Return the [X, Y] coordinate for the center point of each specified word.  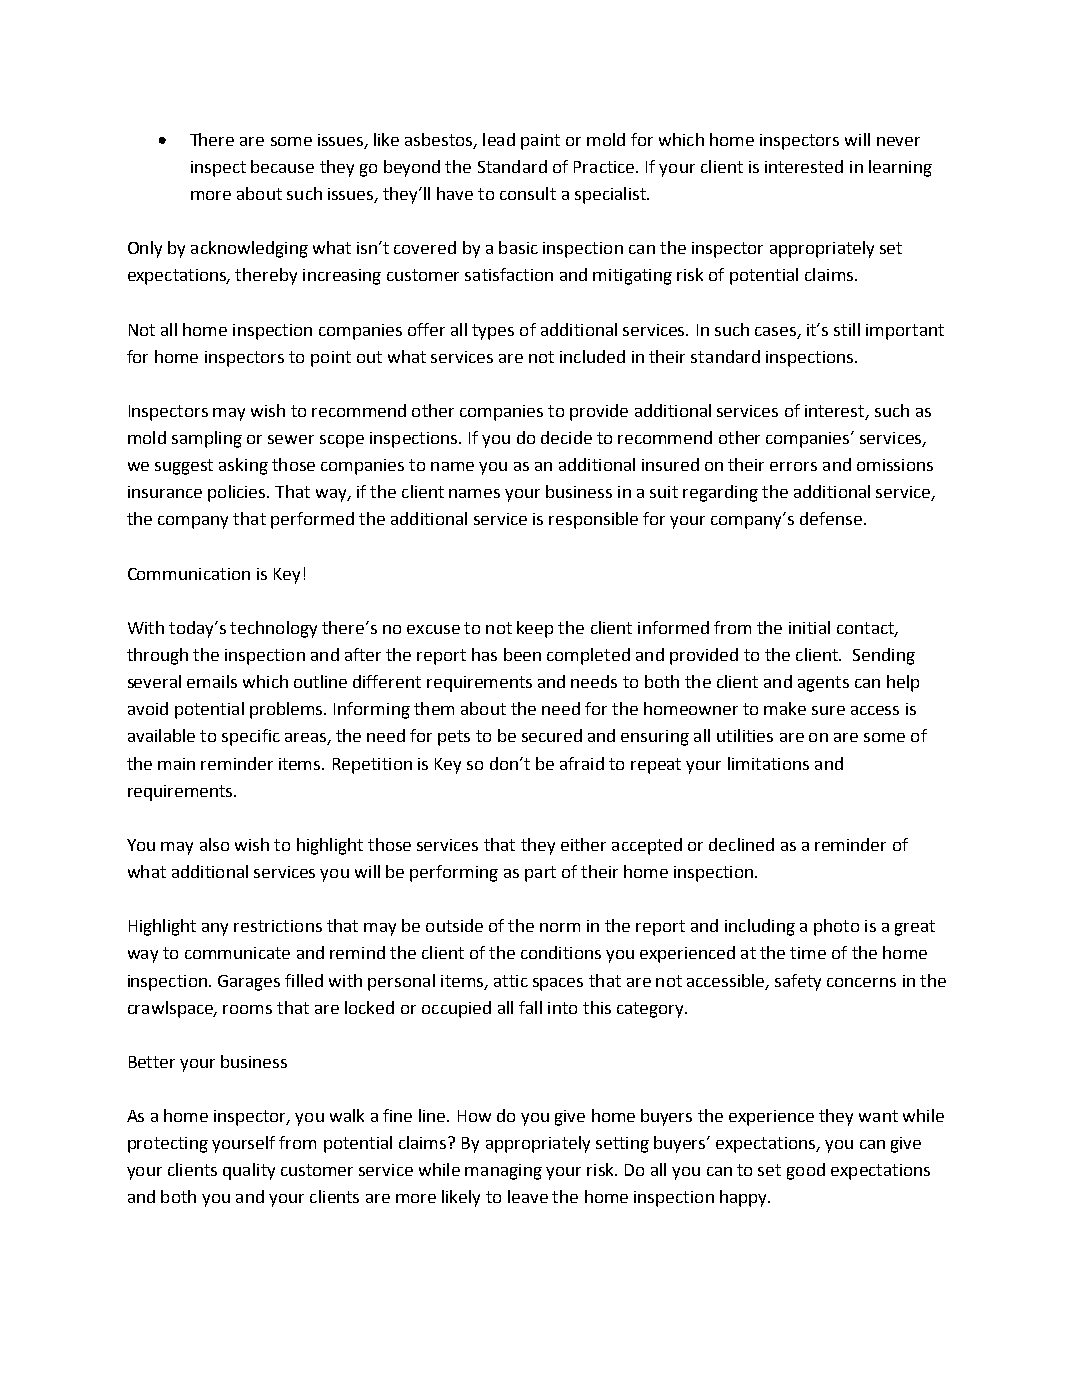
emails [212, 681]
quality [249, 1171]
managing [503, 1172]
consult [528, 193]
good [806, 1171]
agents [823, 684]
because [282, 166]
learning [900, 168]
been [522, 654]
